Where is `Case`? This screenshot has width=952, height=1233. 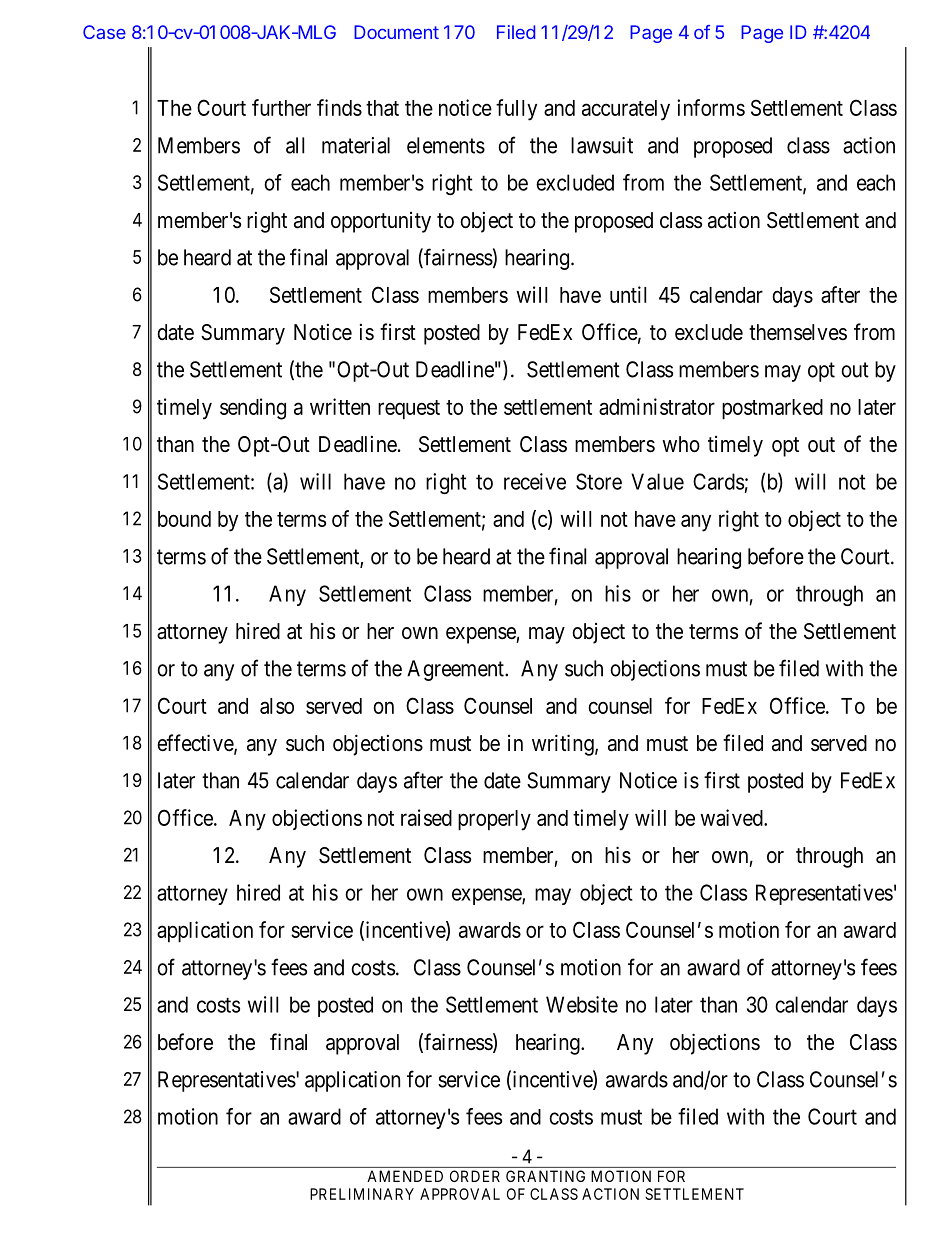 Case is located at coordinates (104, 32).
